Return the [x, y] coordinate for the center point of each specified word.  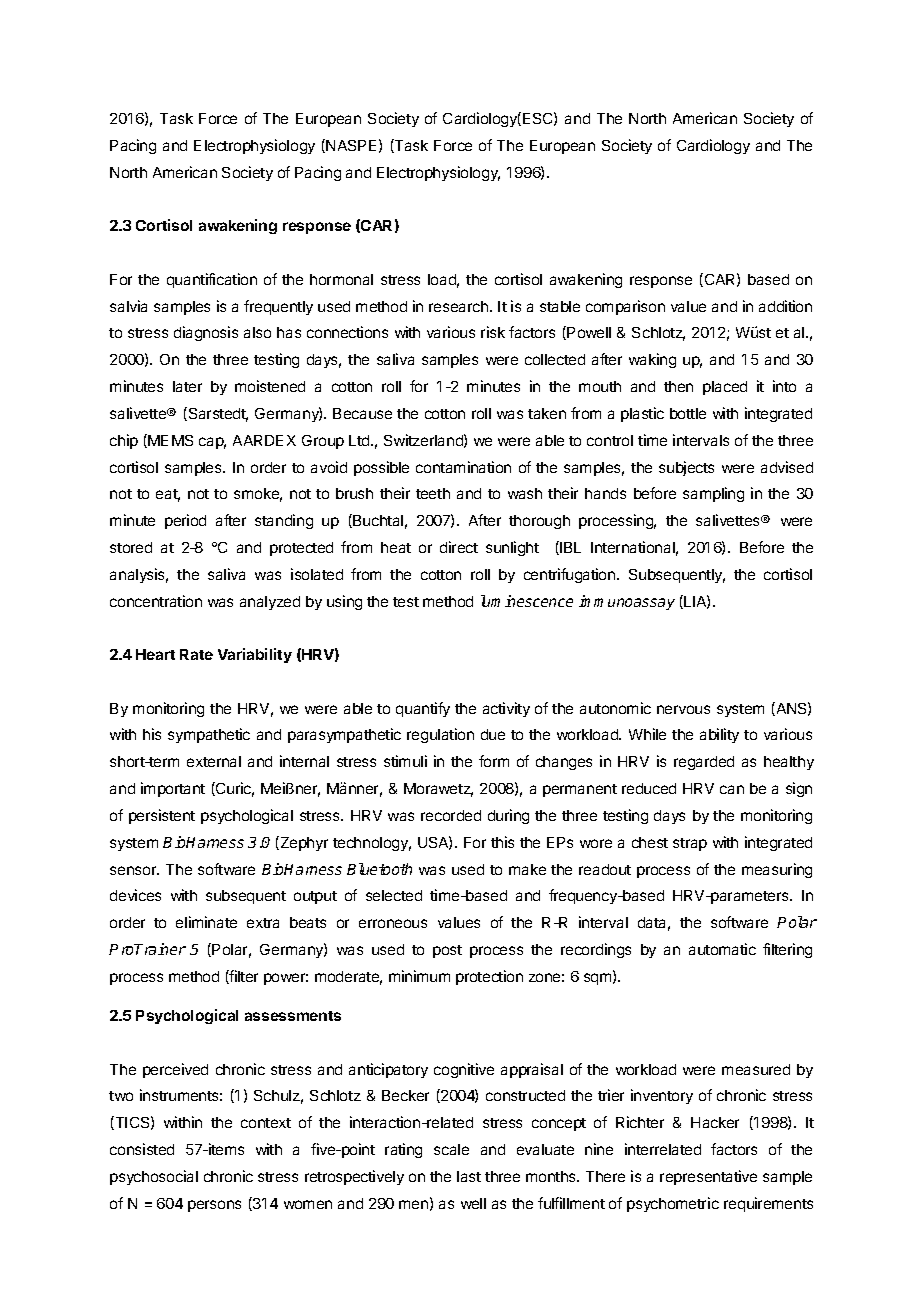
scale [451, 1149]
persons [214, 1206]
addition [785, 306]
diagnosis [206, 333]
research [458, 306]
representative [708, 1177]
